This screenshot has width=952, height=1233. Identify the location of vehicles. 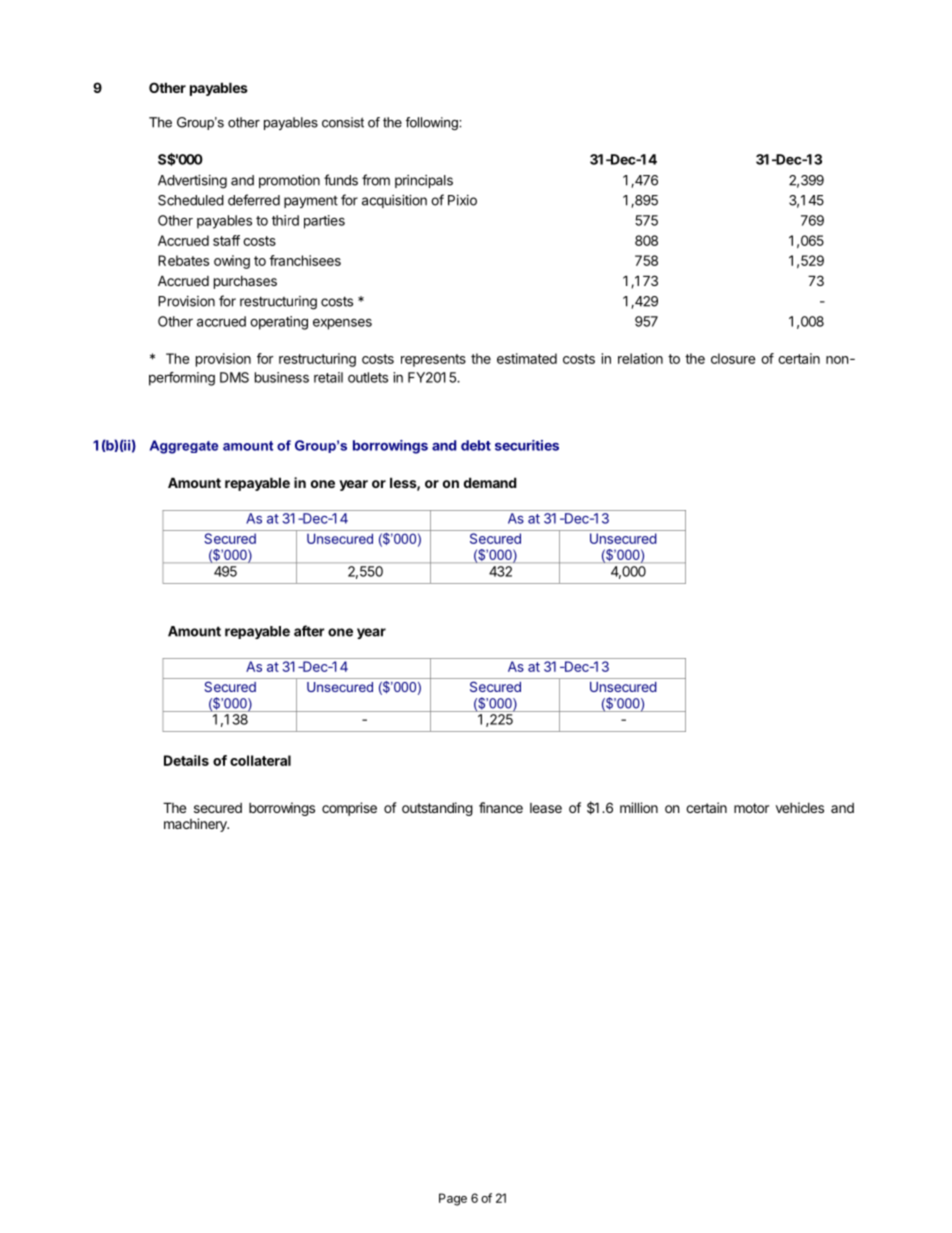
(800, 807).
